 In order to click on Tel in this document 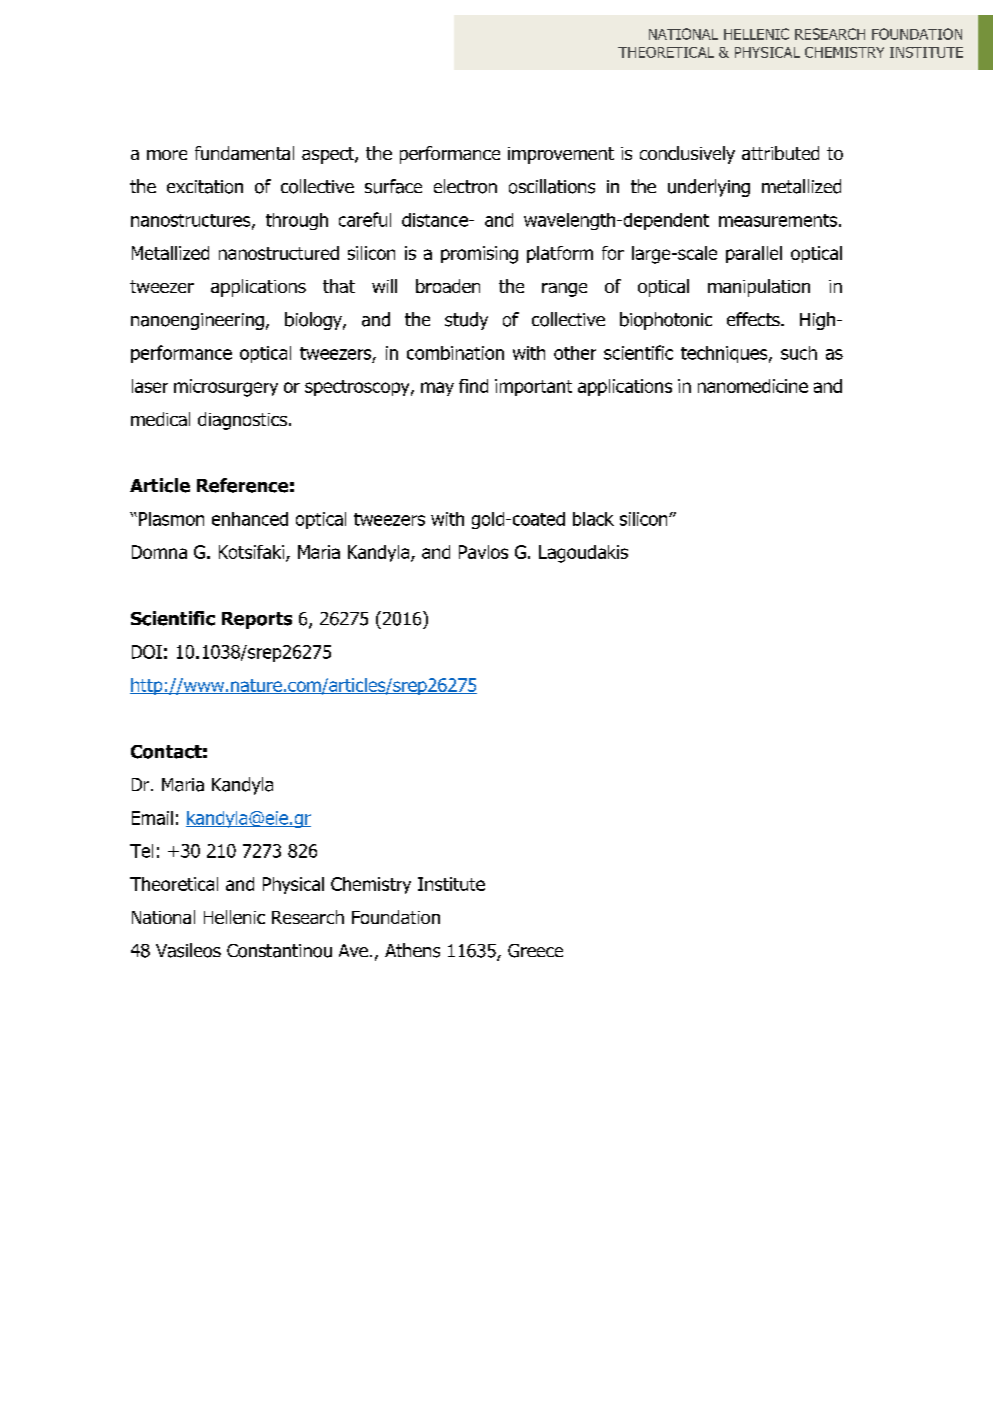, I will do `click(141, 851)`.
